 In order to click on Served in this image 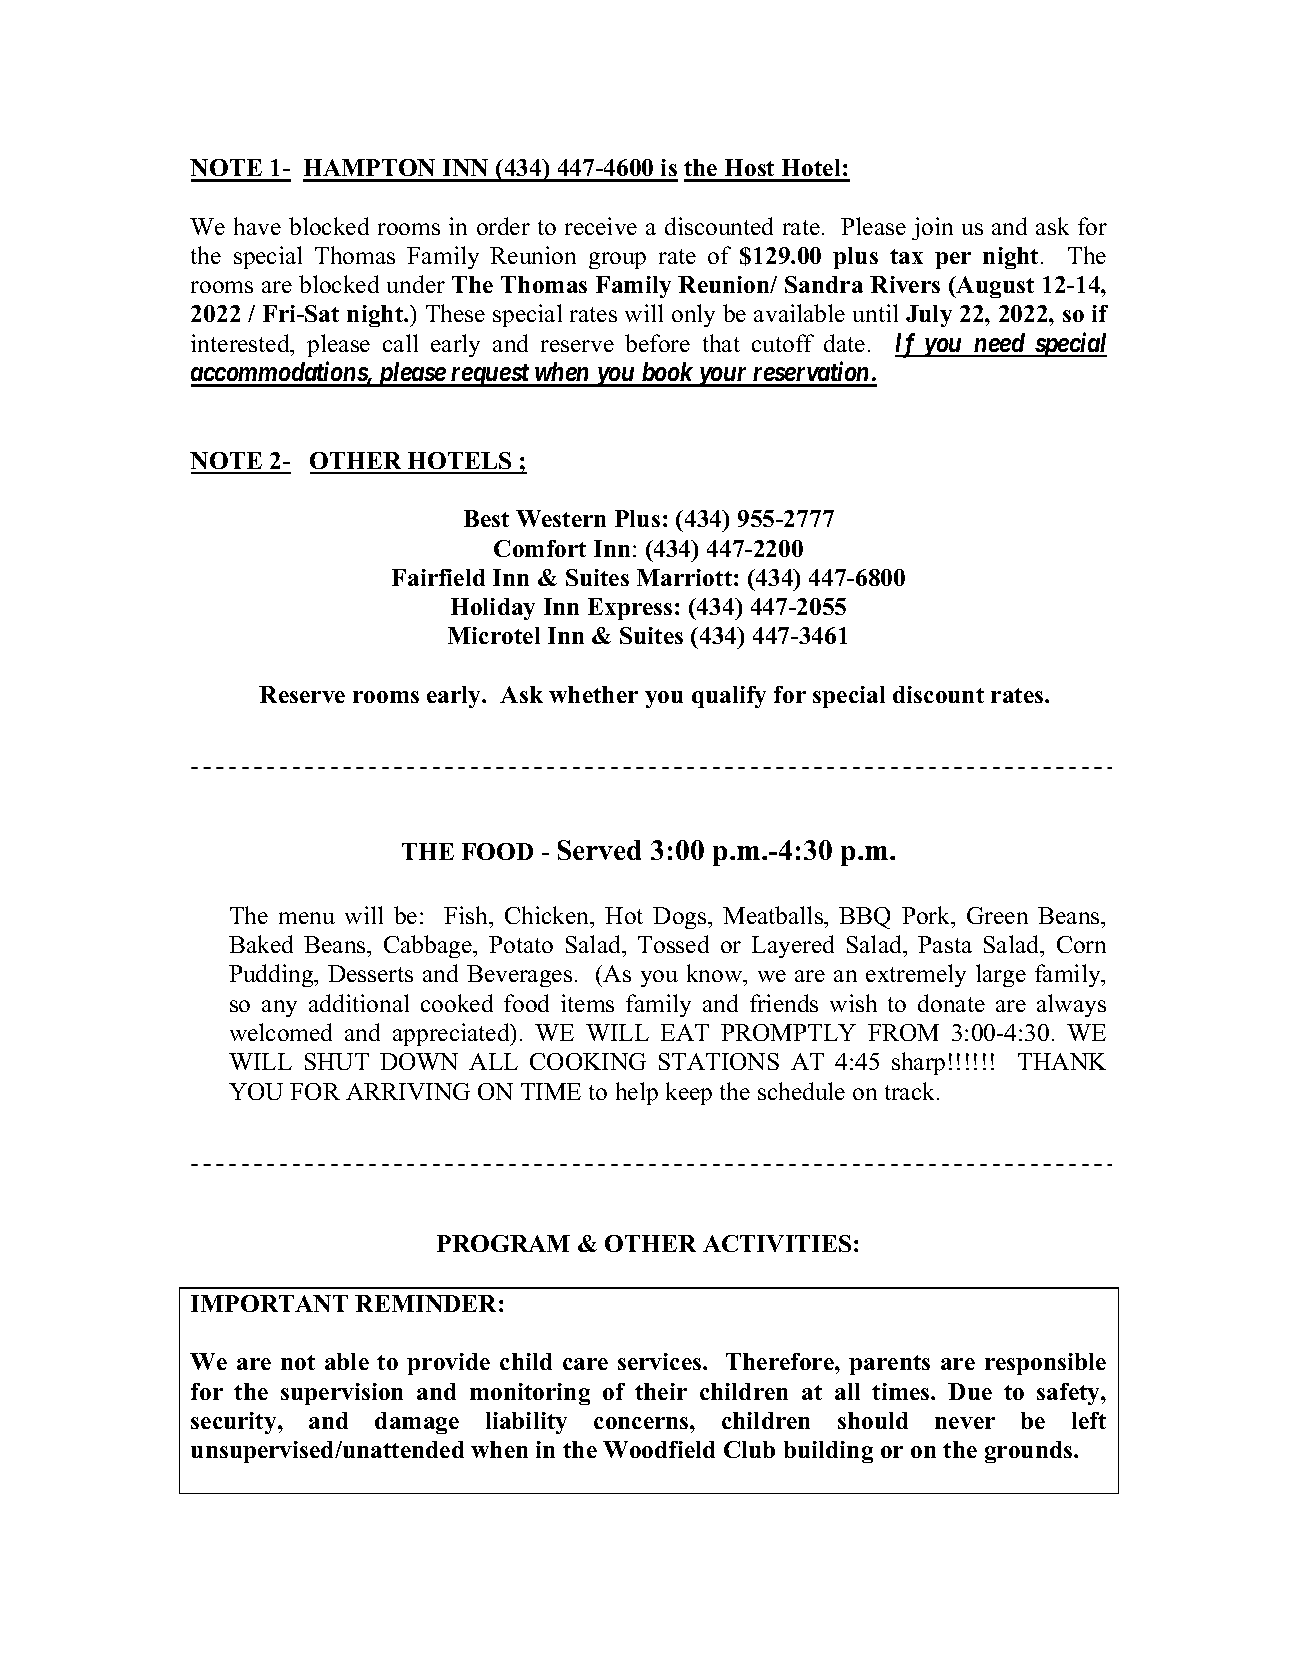, I will do `click(599, 850)`.
